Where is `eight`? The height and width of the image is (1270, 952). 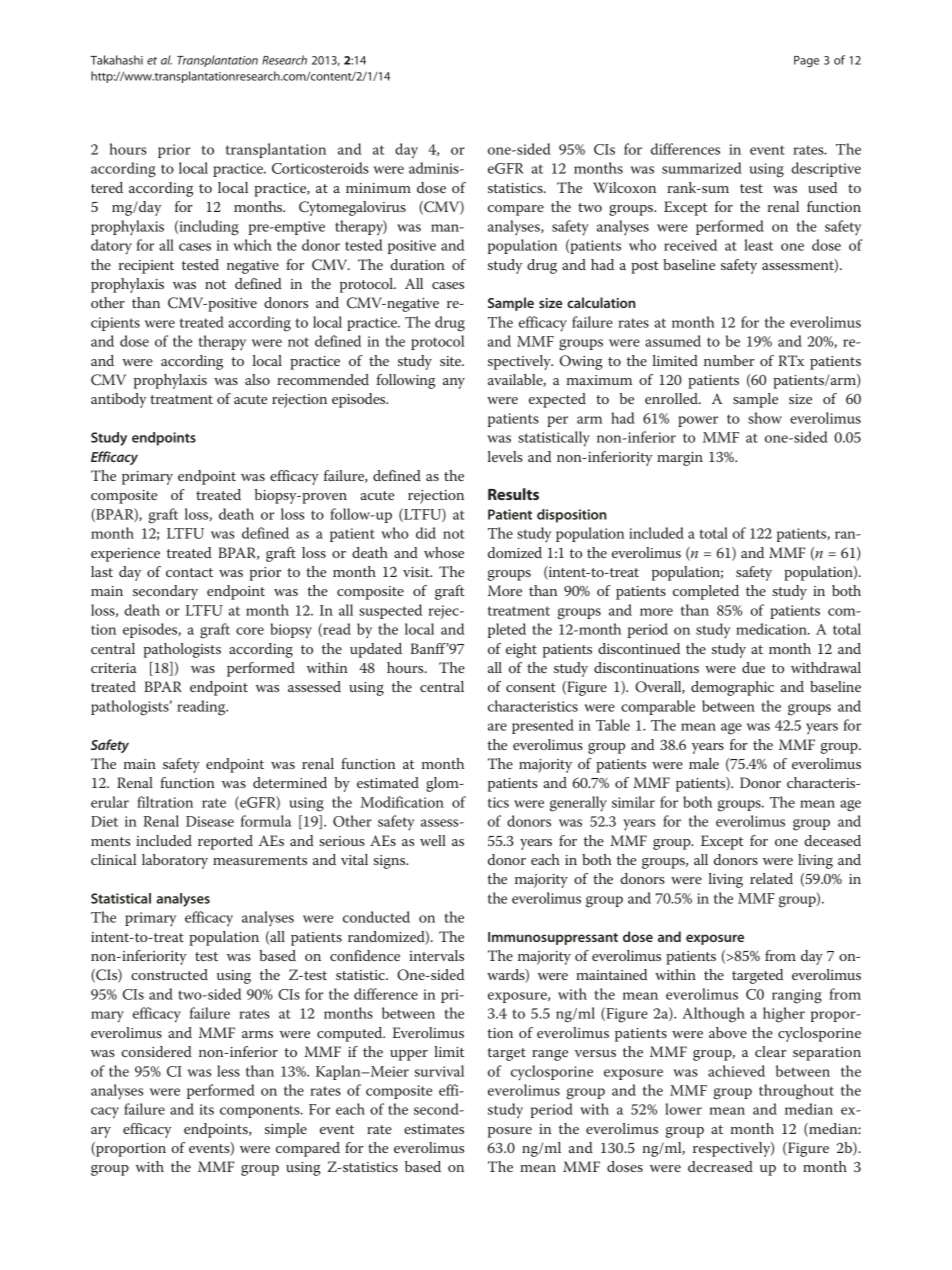 eight is located at coordinates (521, 650).
